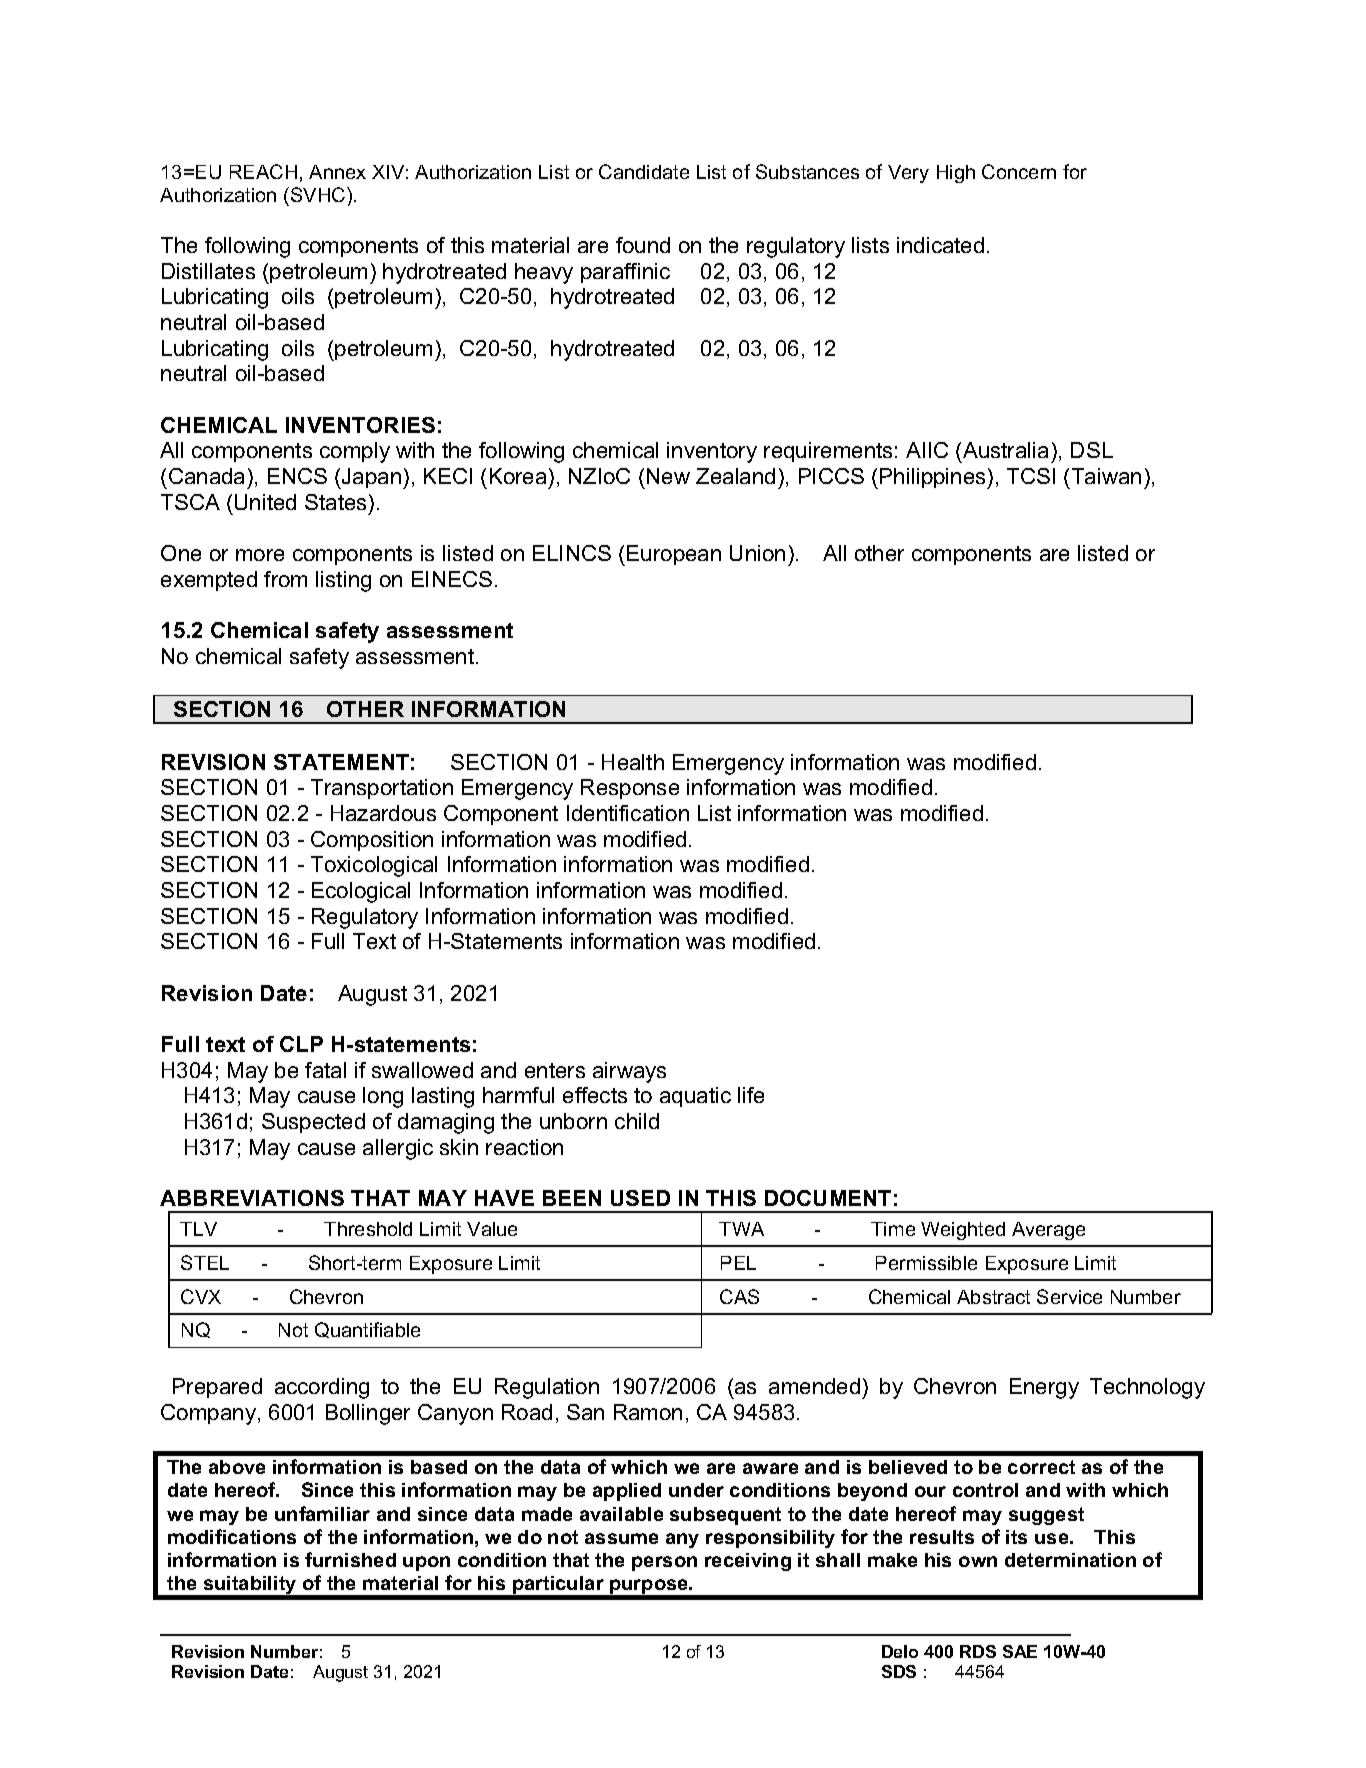 The height and width of the document is (1768, 1366). Describe the element at coordinates (628, 813) in the document. I see `Identification` at that location.
